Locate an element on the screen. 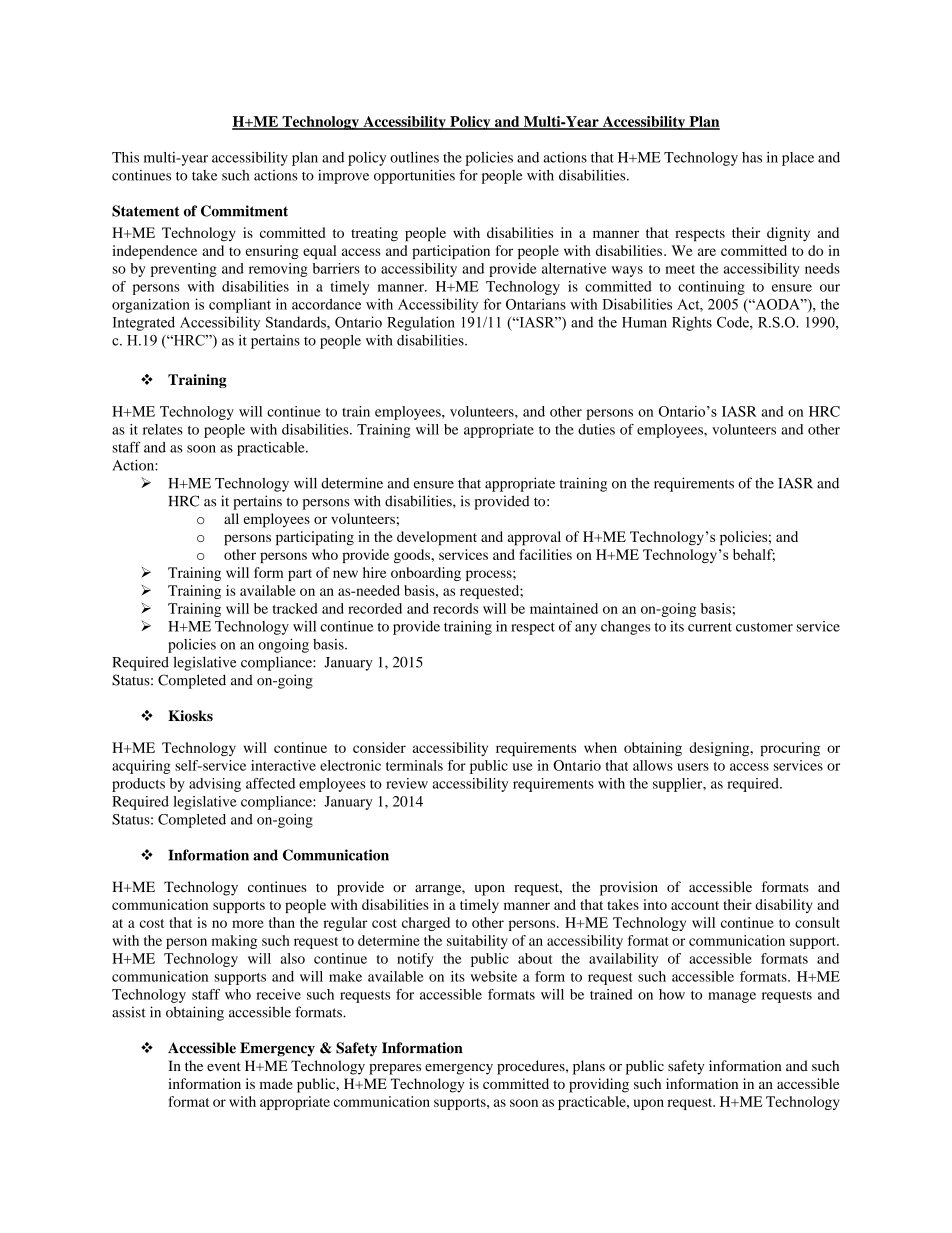 The image size is (952, 1233). opportunities is located at coordinates (414, 176).
